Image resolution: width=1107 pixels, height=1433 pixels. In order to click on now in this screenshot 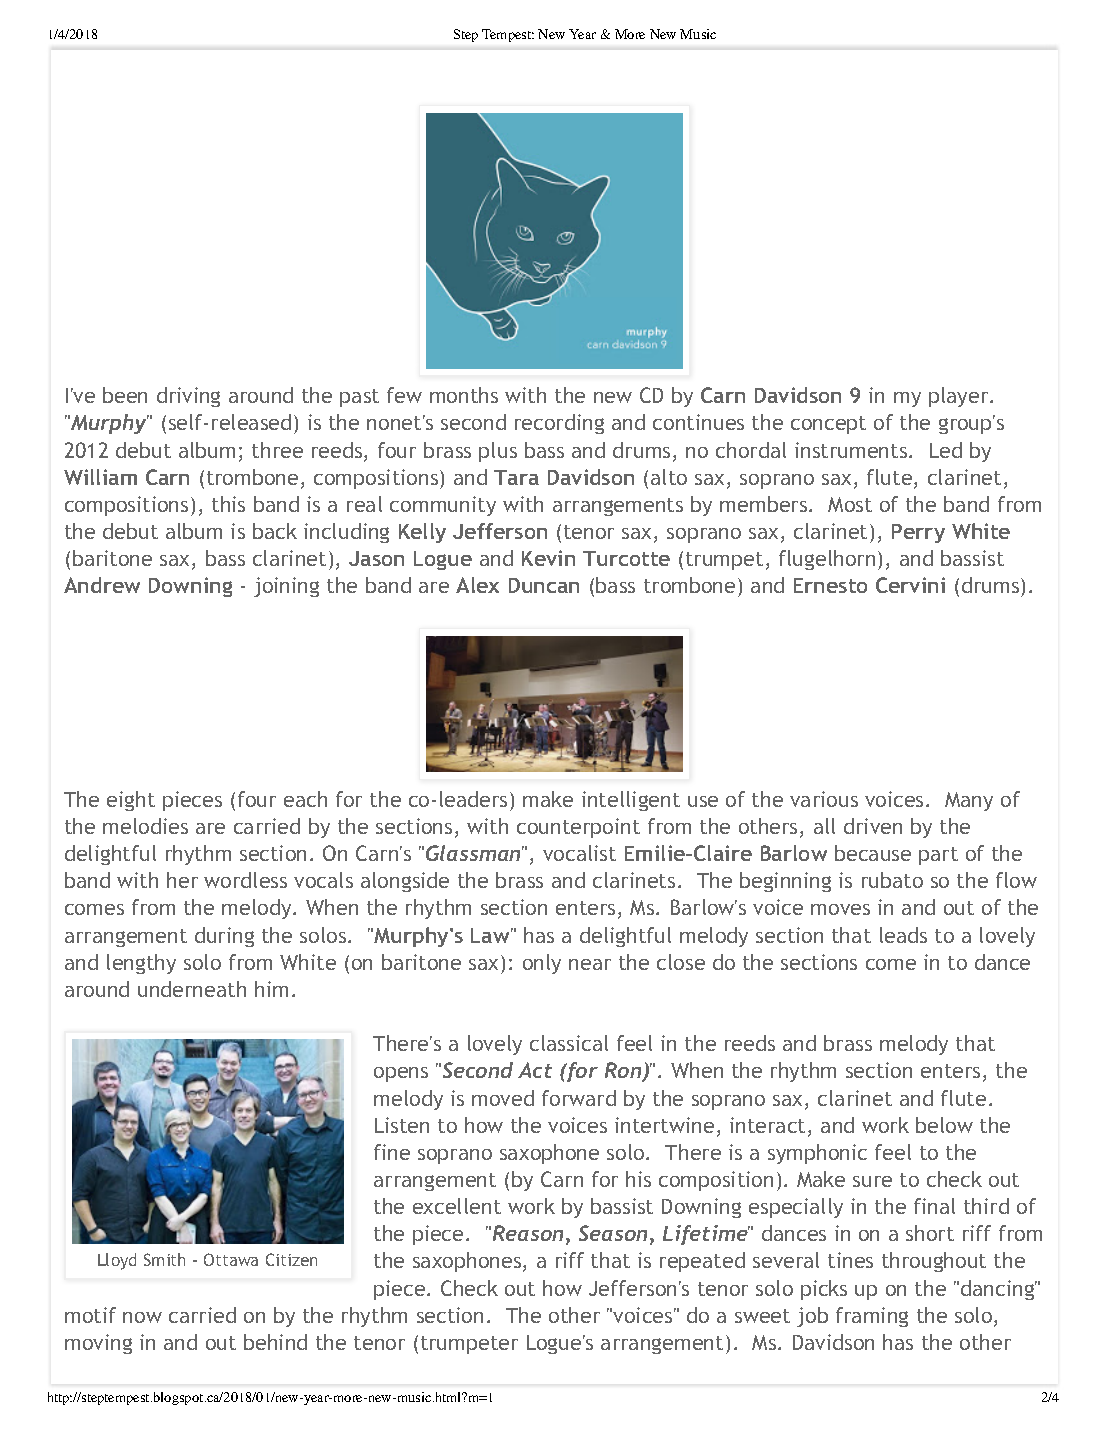, I will do `click(142, 1317)`.
